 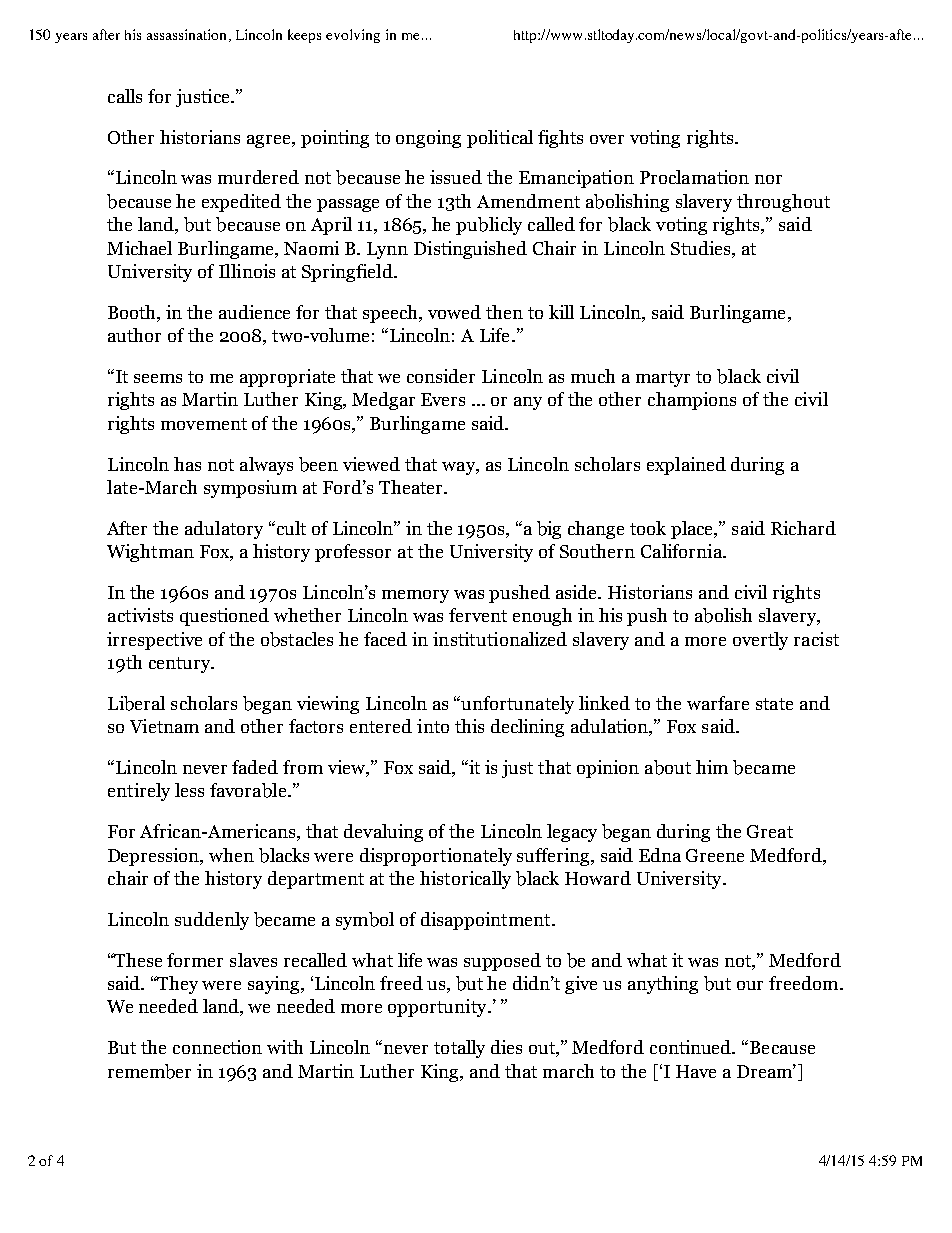 What do you see at coordinates (436, 857) in the page?
I see `disproportionately` at bounding box center [436, 857].
